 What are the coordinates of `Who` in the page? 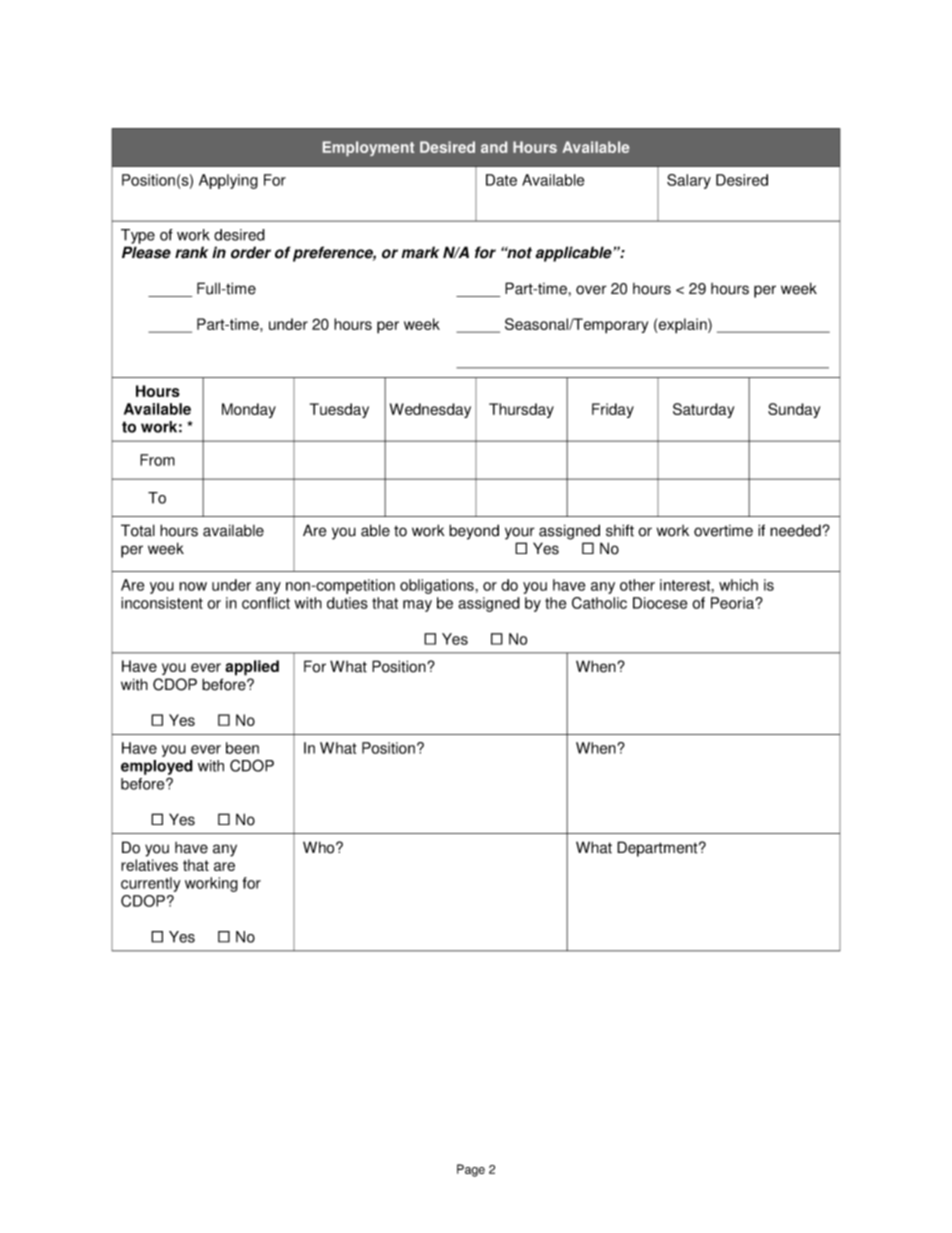 It's located at (320, 847).
